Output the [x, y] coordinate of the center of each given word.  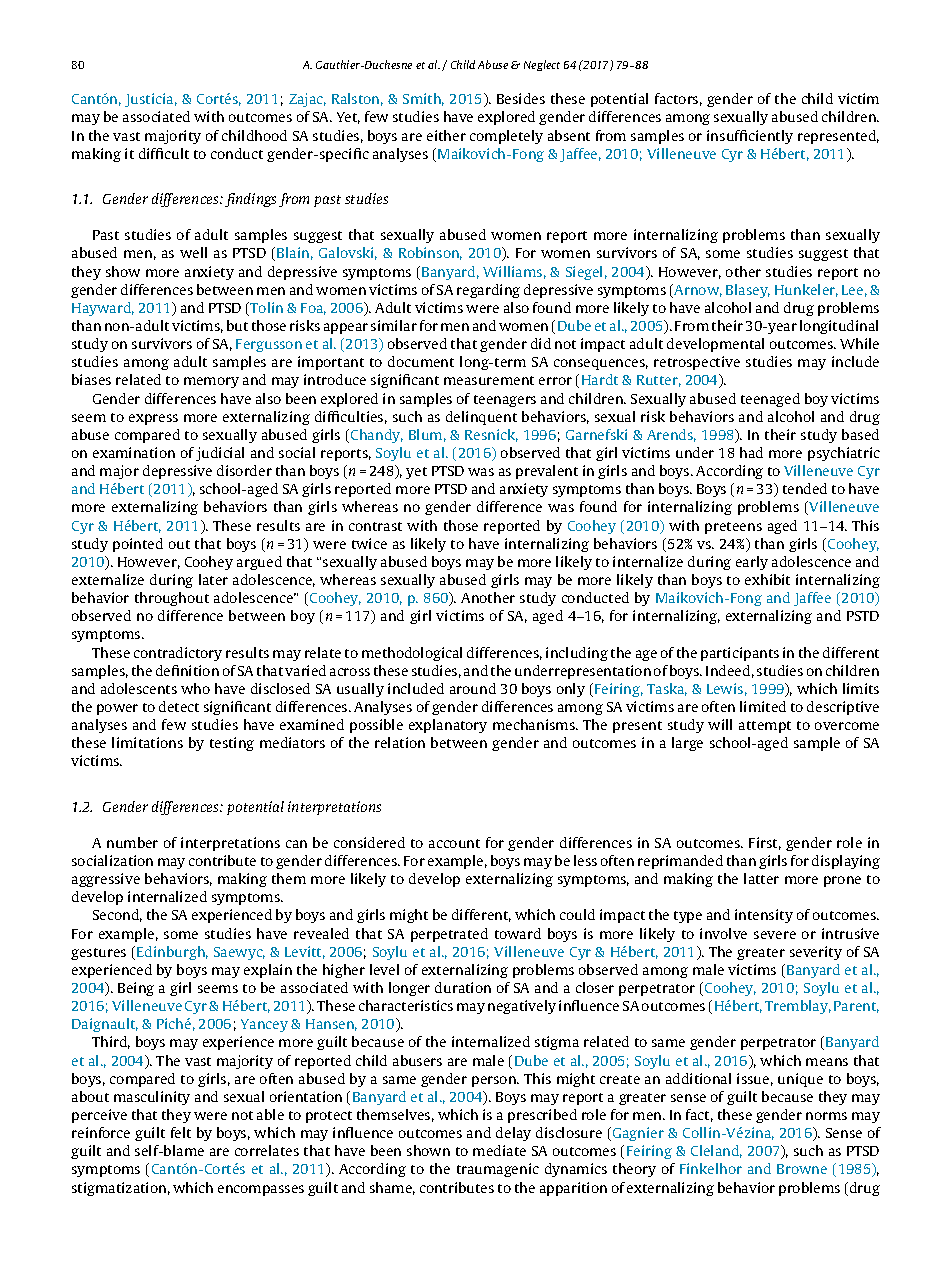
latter [761, 878]
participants [740, 654]
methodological [412, 654]
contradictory [178, 654]
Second [117, 915]
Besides [521, 98]
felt [181, 1132]
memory [211, 382]
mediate [499, 1150]
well [193, 252]
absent [569, 135]
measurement [489, 380]
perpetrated [449, 935]
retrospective [697, 363]
